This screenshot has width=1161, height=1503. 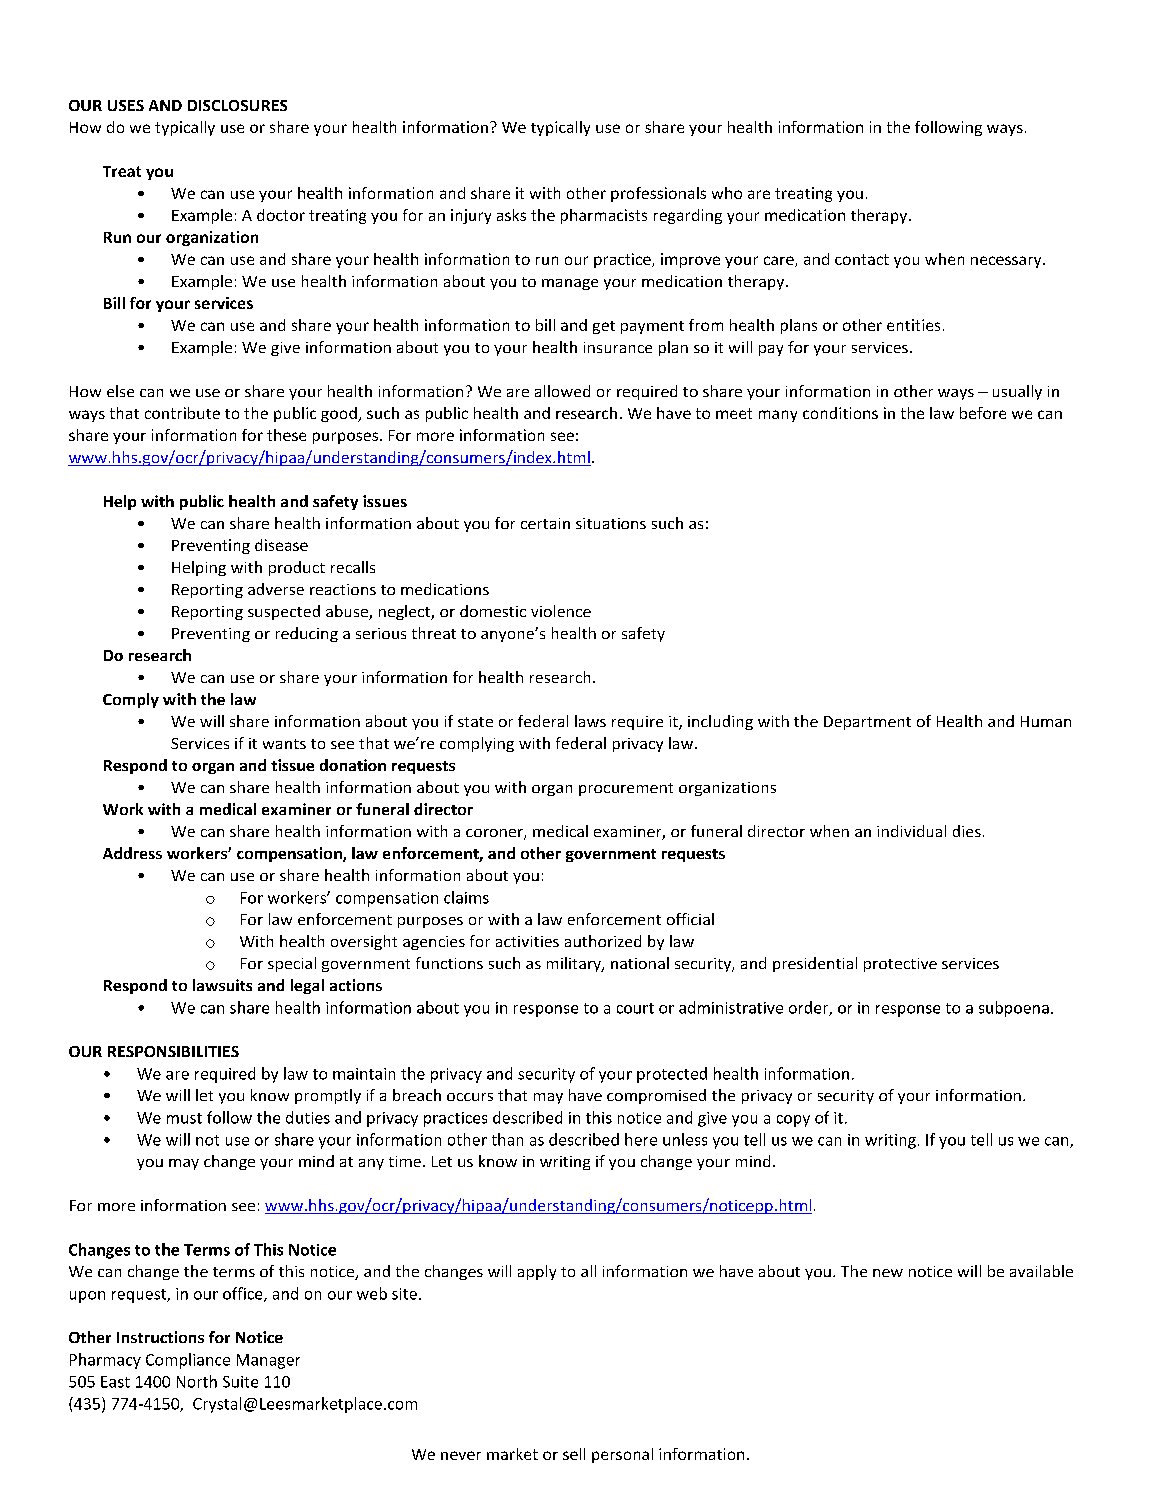 What do you see at coordinates (237, 105) in the screenshot?
I see `DISCLOSURES` at bounding box center [237, 105].
